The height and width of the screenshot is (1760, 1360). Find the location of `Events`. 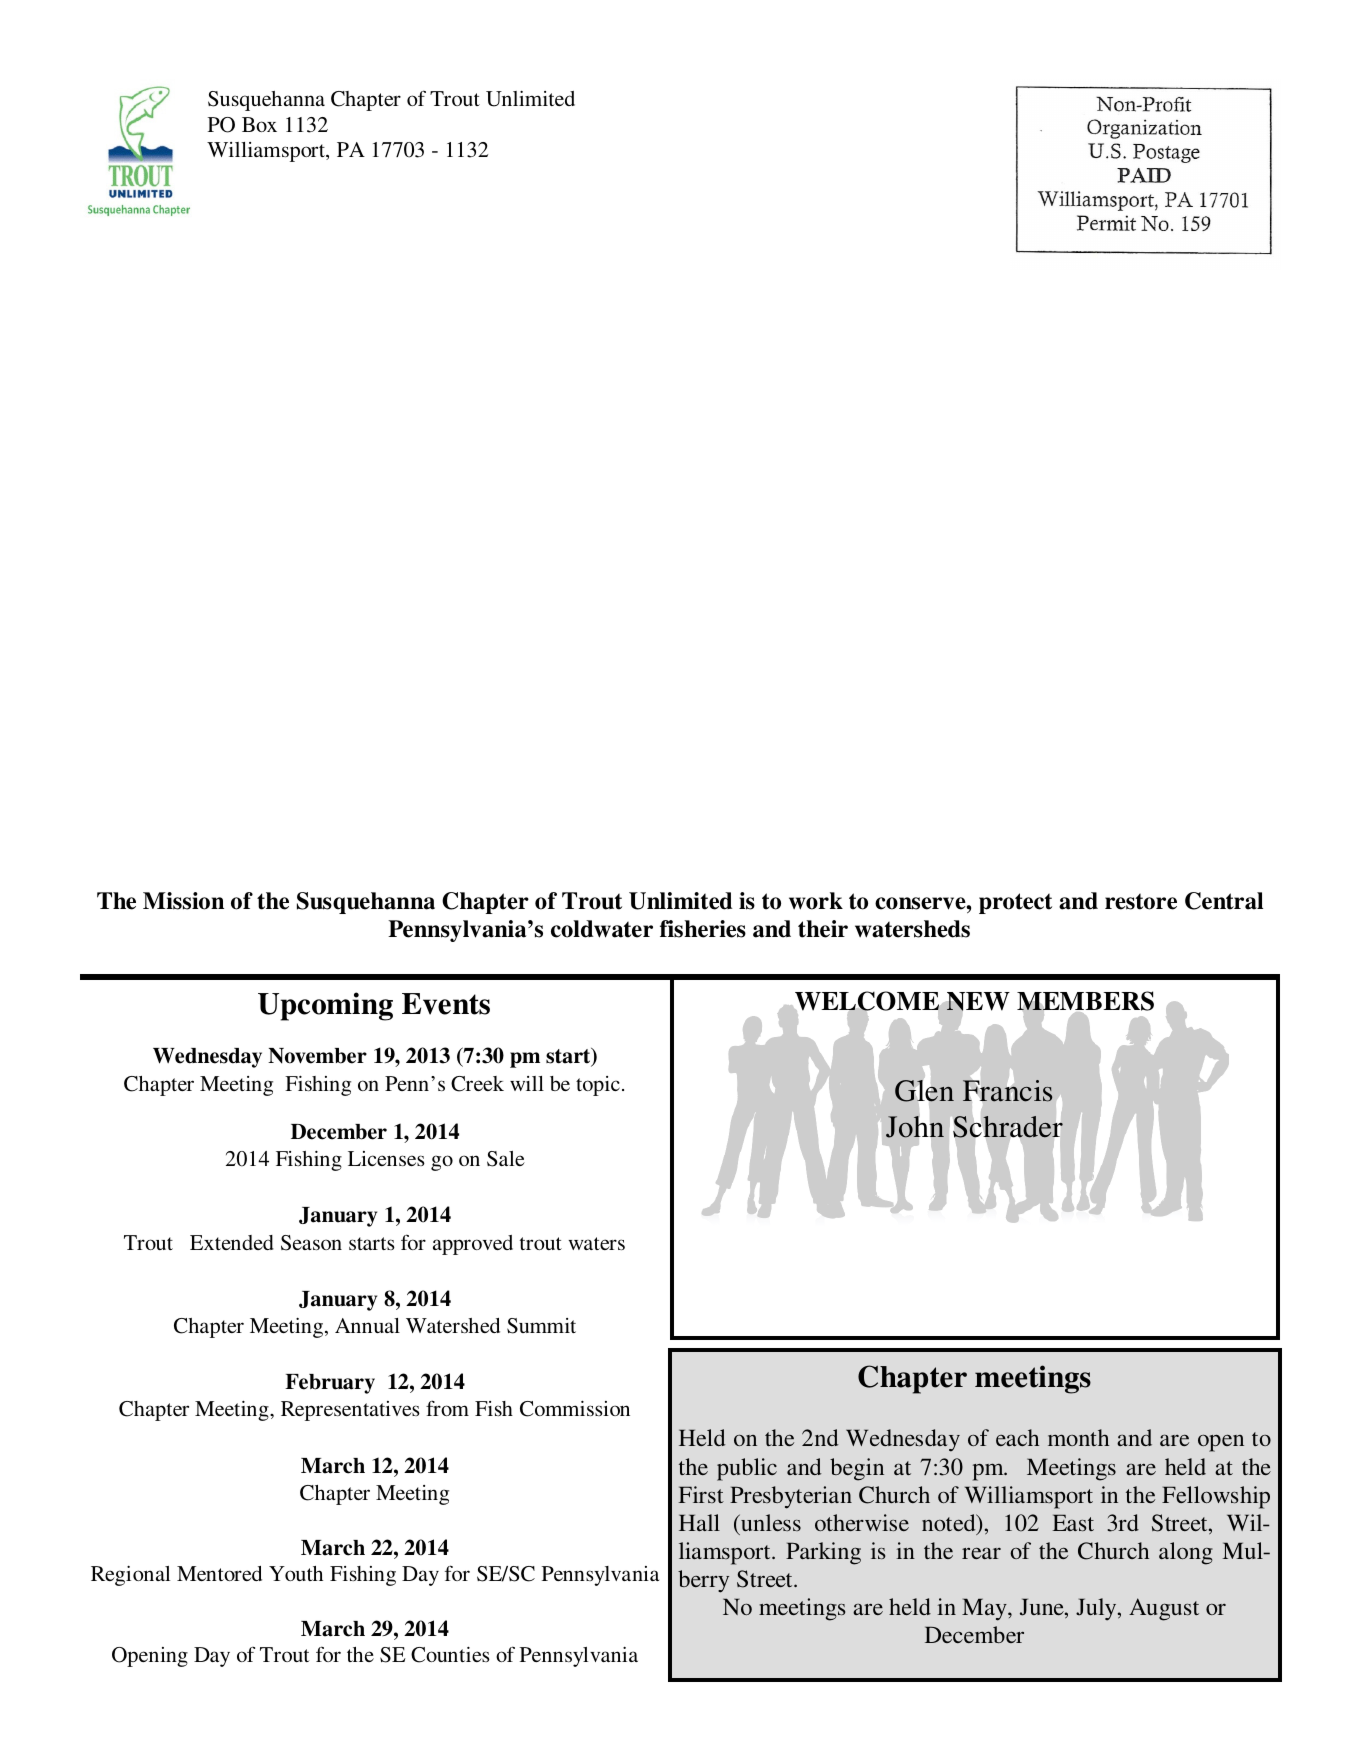

Events is located at coordinates (446, 1004).
